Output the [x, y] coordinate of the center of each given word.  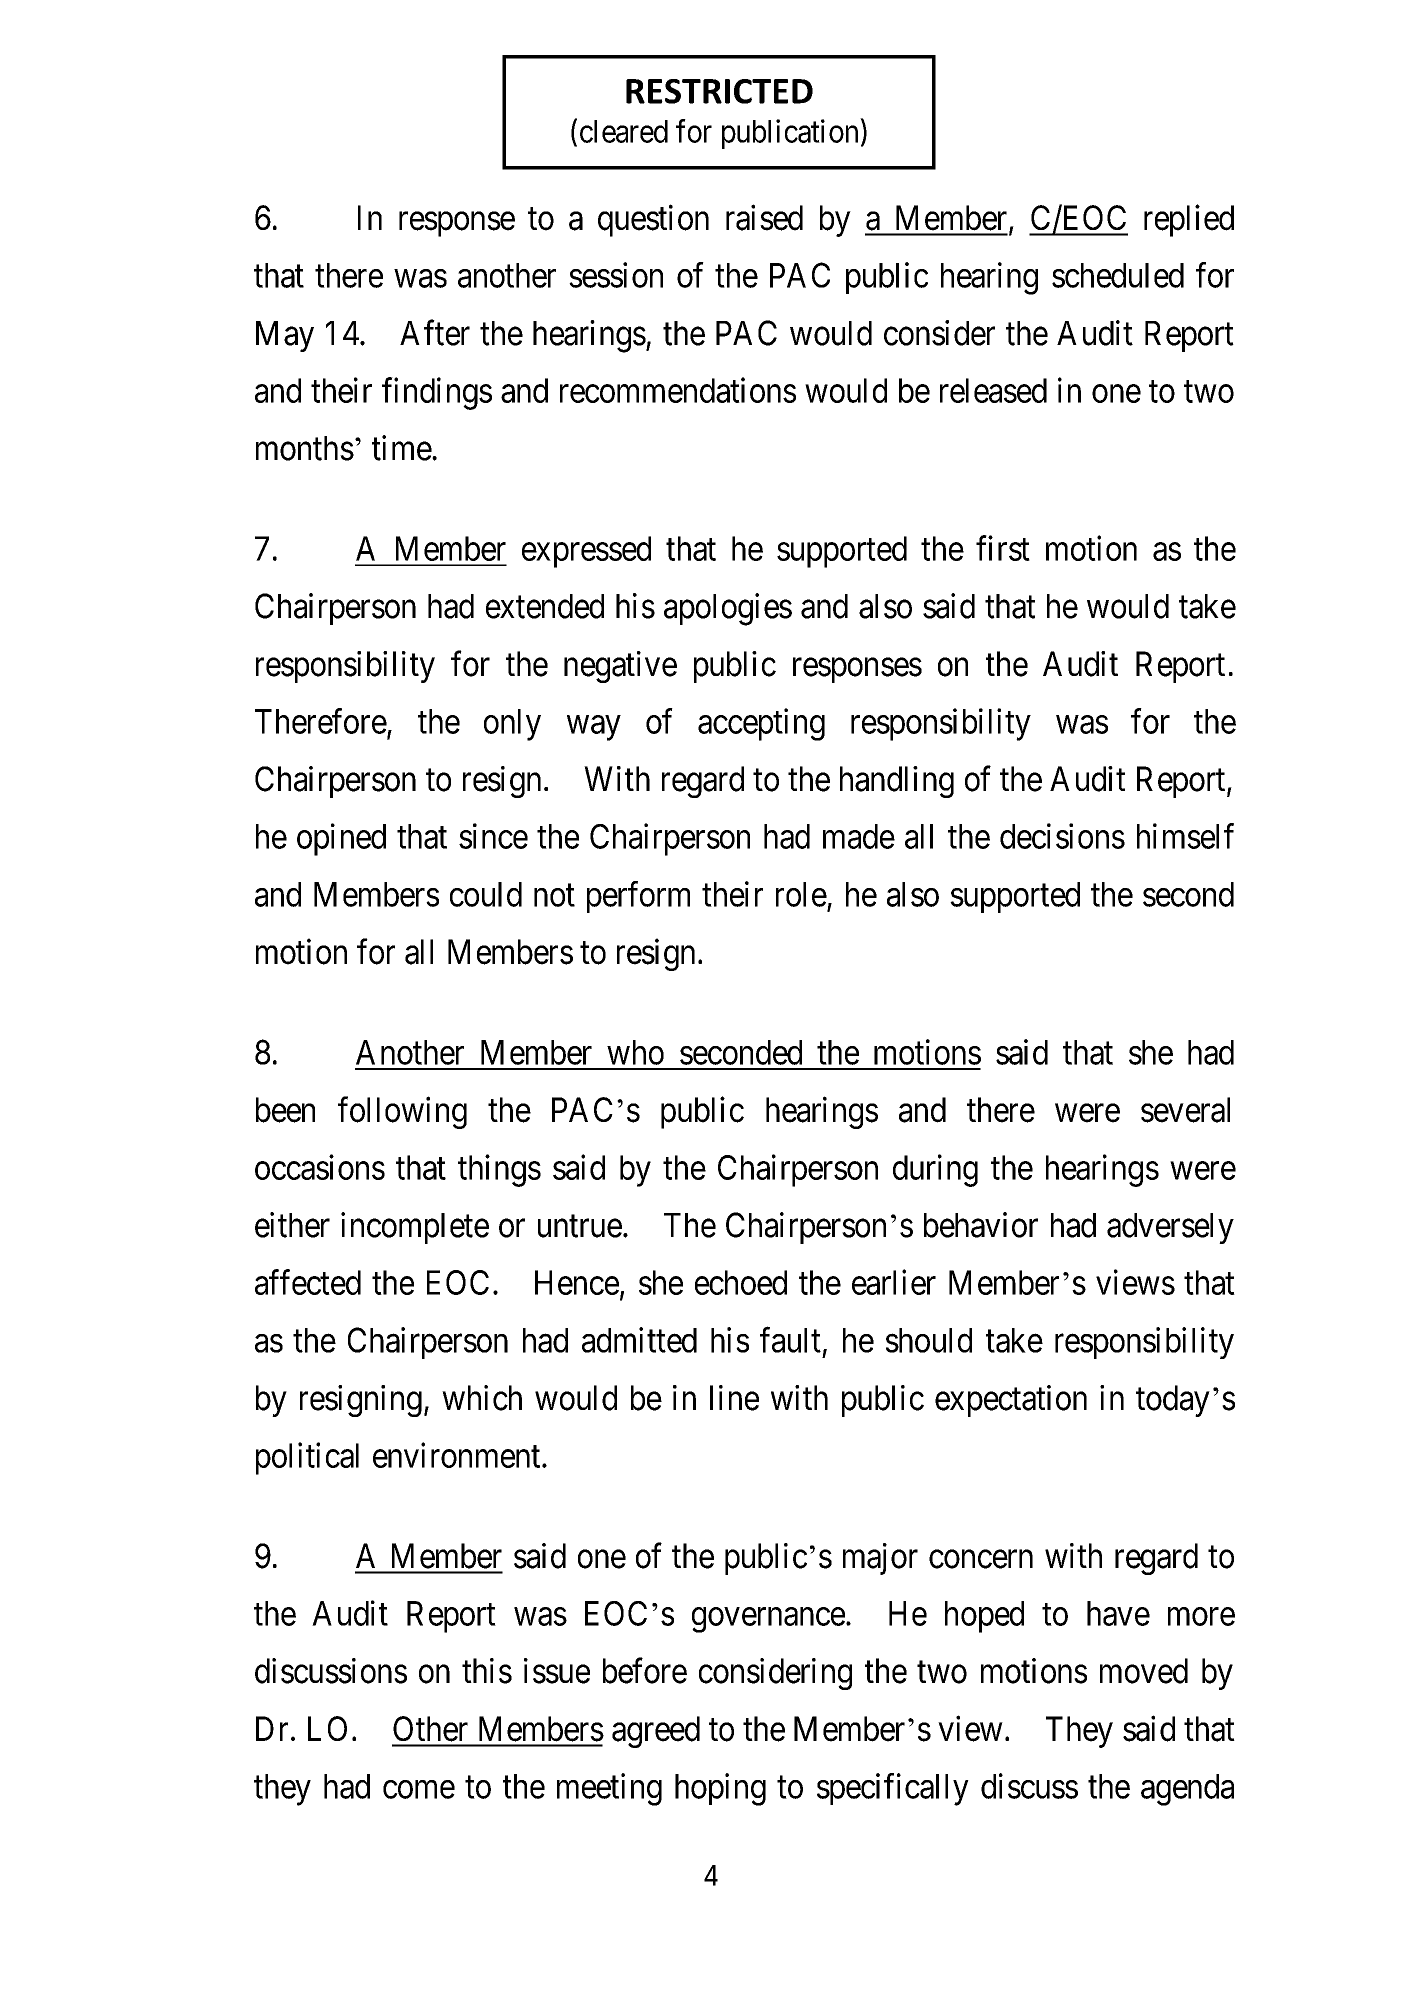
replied [1189, 220]
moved [1144, 1671]
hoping [720, 1789]
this [487, 1671]
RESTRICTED [719, 91]
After [435, 333]
